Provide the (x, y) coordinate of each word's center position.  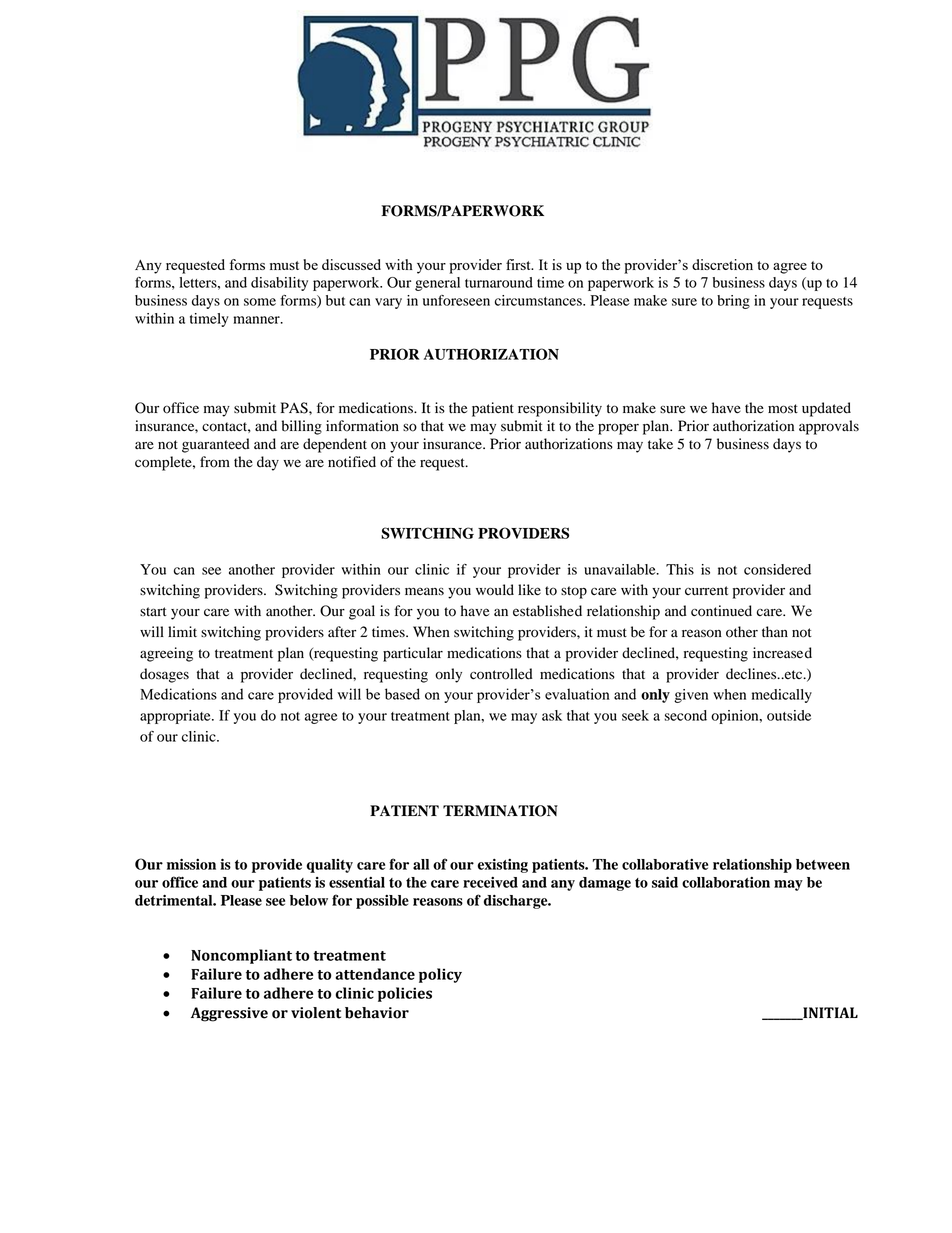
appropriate (176, 717)
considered (777, 569)
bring (733, 302)
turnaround (499, 282)
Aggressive (229, 1014)
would (495, 590)
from (215, 462)
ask (552, 715)
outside (789, 715)
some (260, 302)
